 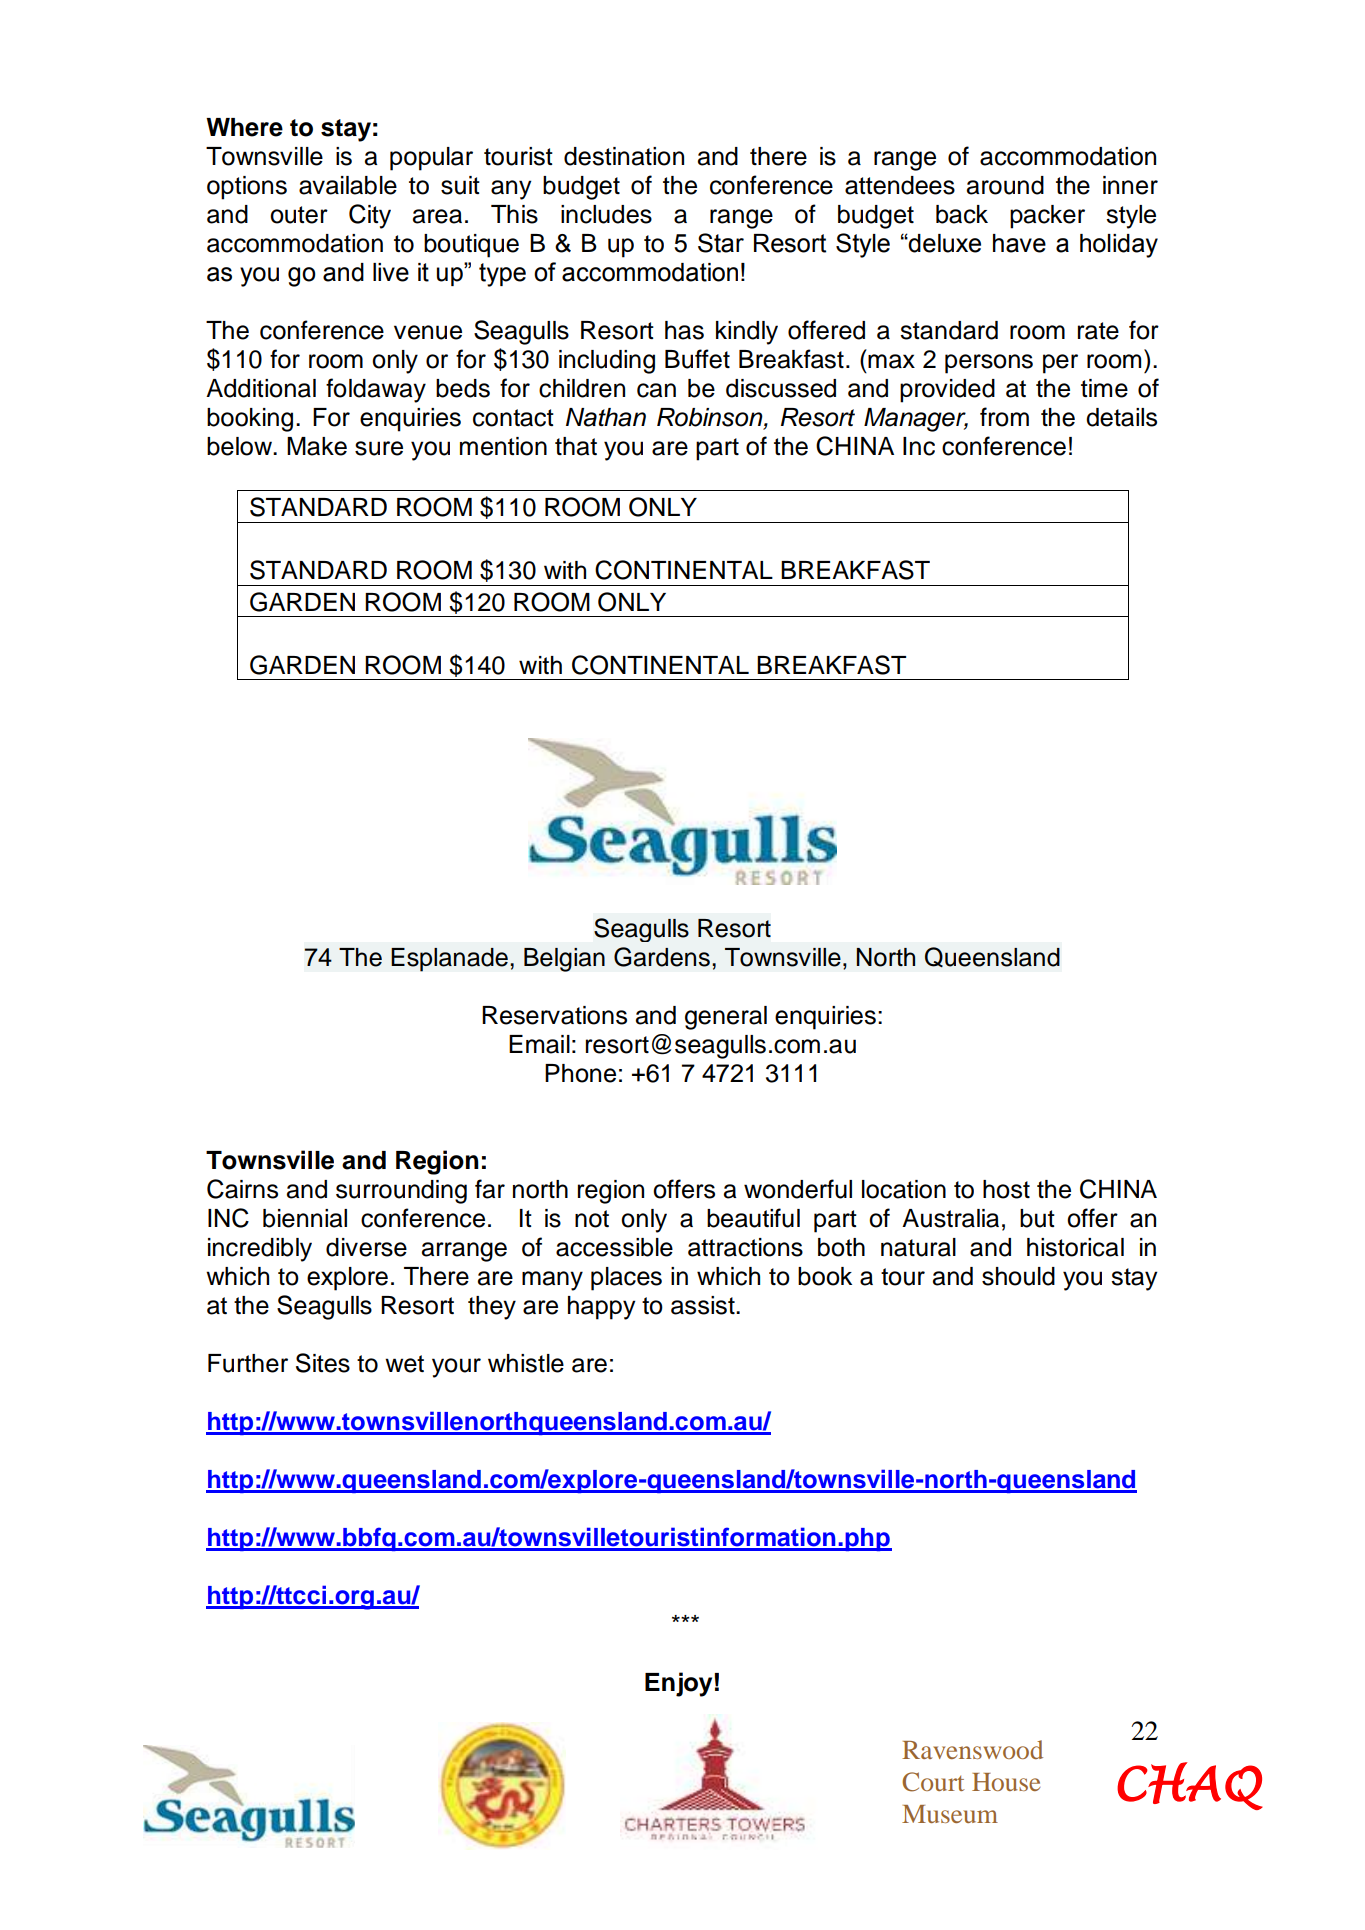 What do you see at coordinates (933, 1782) in the screenshot?
I see `Court` at bounding box center [933, 1782].
